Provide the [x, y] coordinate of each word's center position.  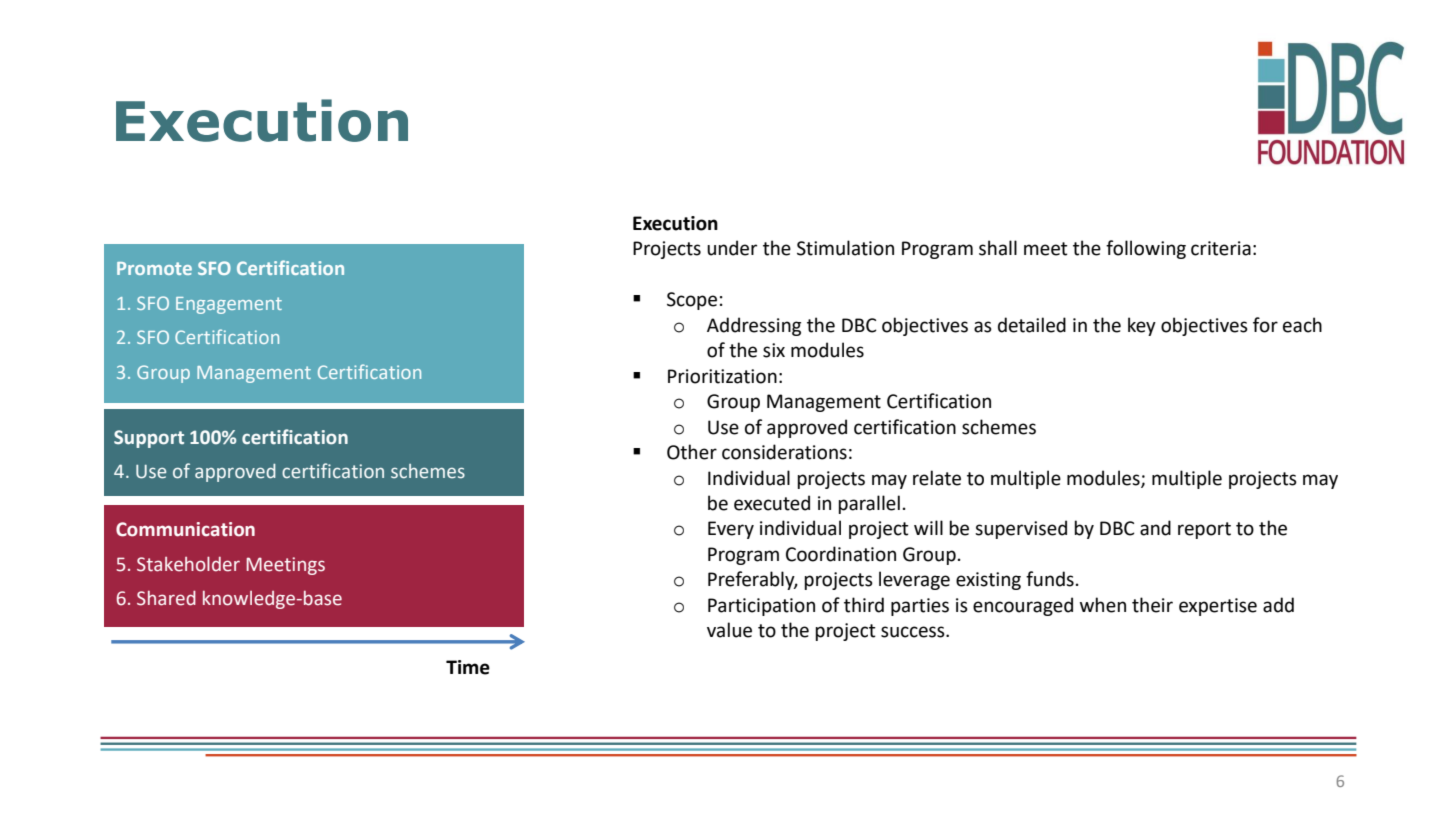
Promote [154, 268]
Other [692, 452]
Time [468, 667]
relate [937, 478]
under [732, 248]
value [729, 630]
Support [149, 439]
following [1146, 249]
